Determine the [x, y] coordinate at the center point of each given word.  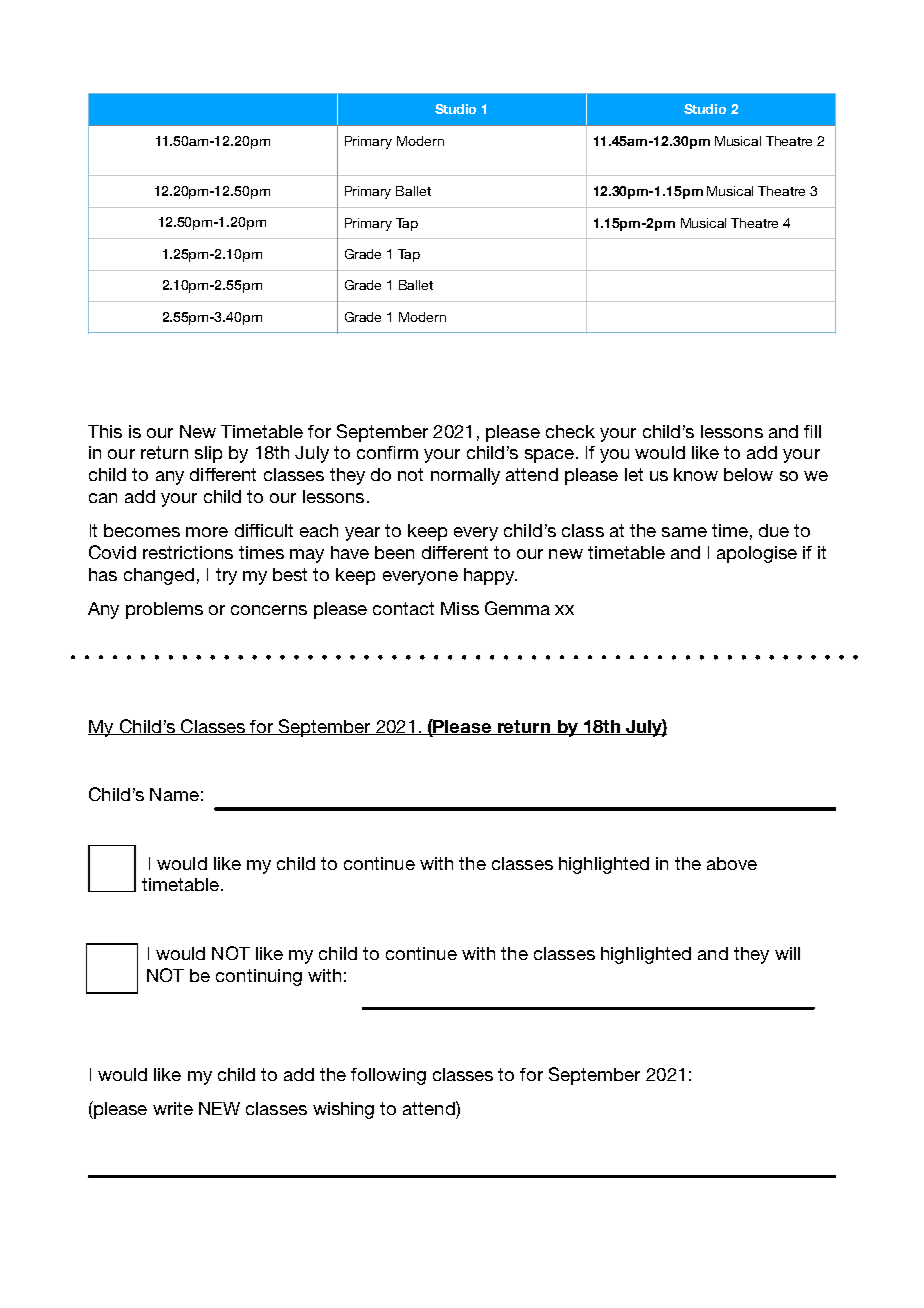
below [748, 474]
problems [164, 610]
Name [174, 794]
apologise [757, 554]
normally [465, 476]
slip [208, 454]
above [732, 863]
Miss [460, 608]
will [787, 953]
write [173, 1108]
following [388, 1076]
